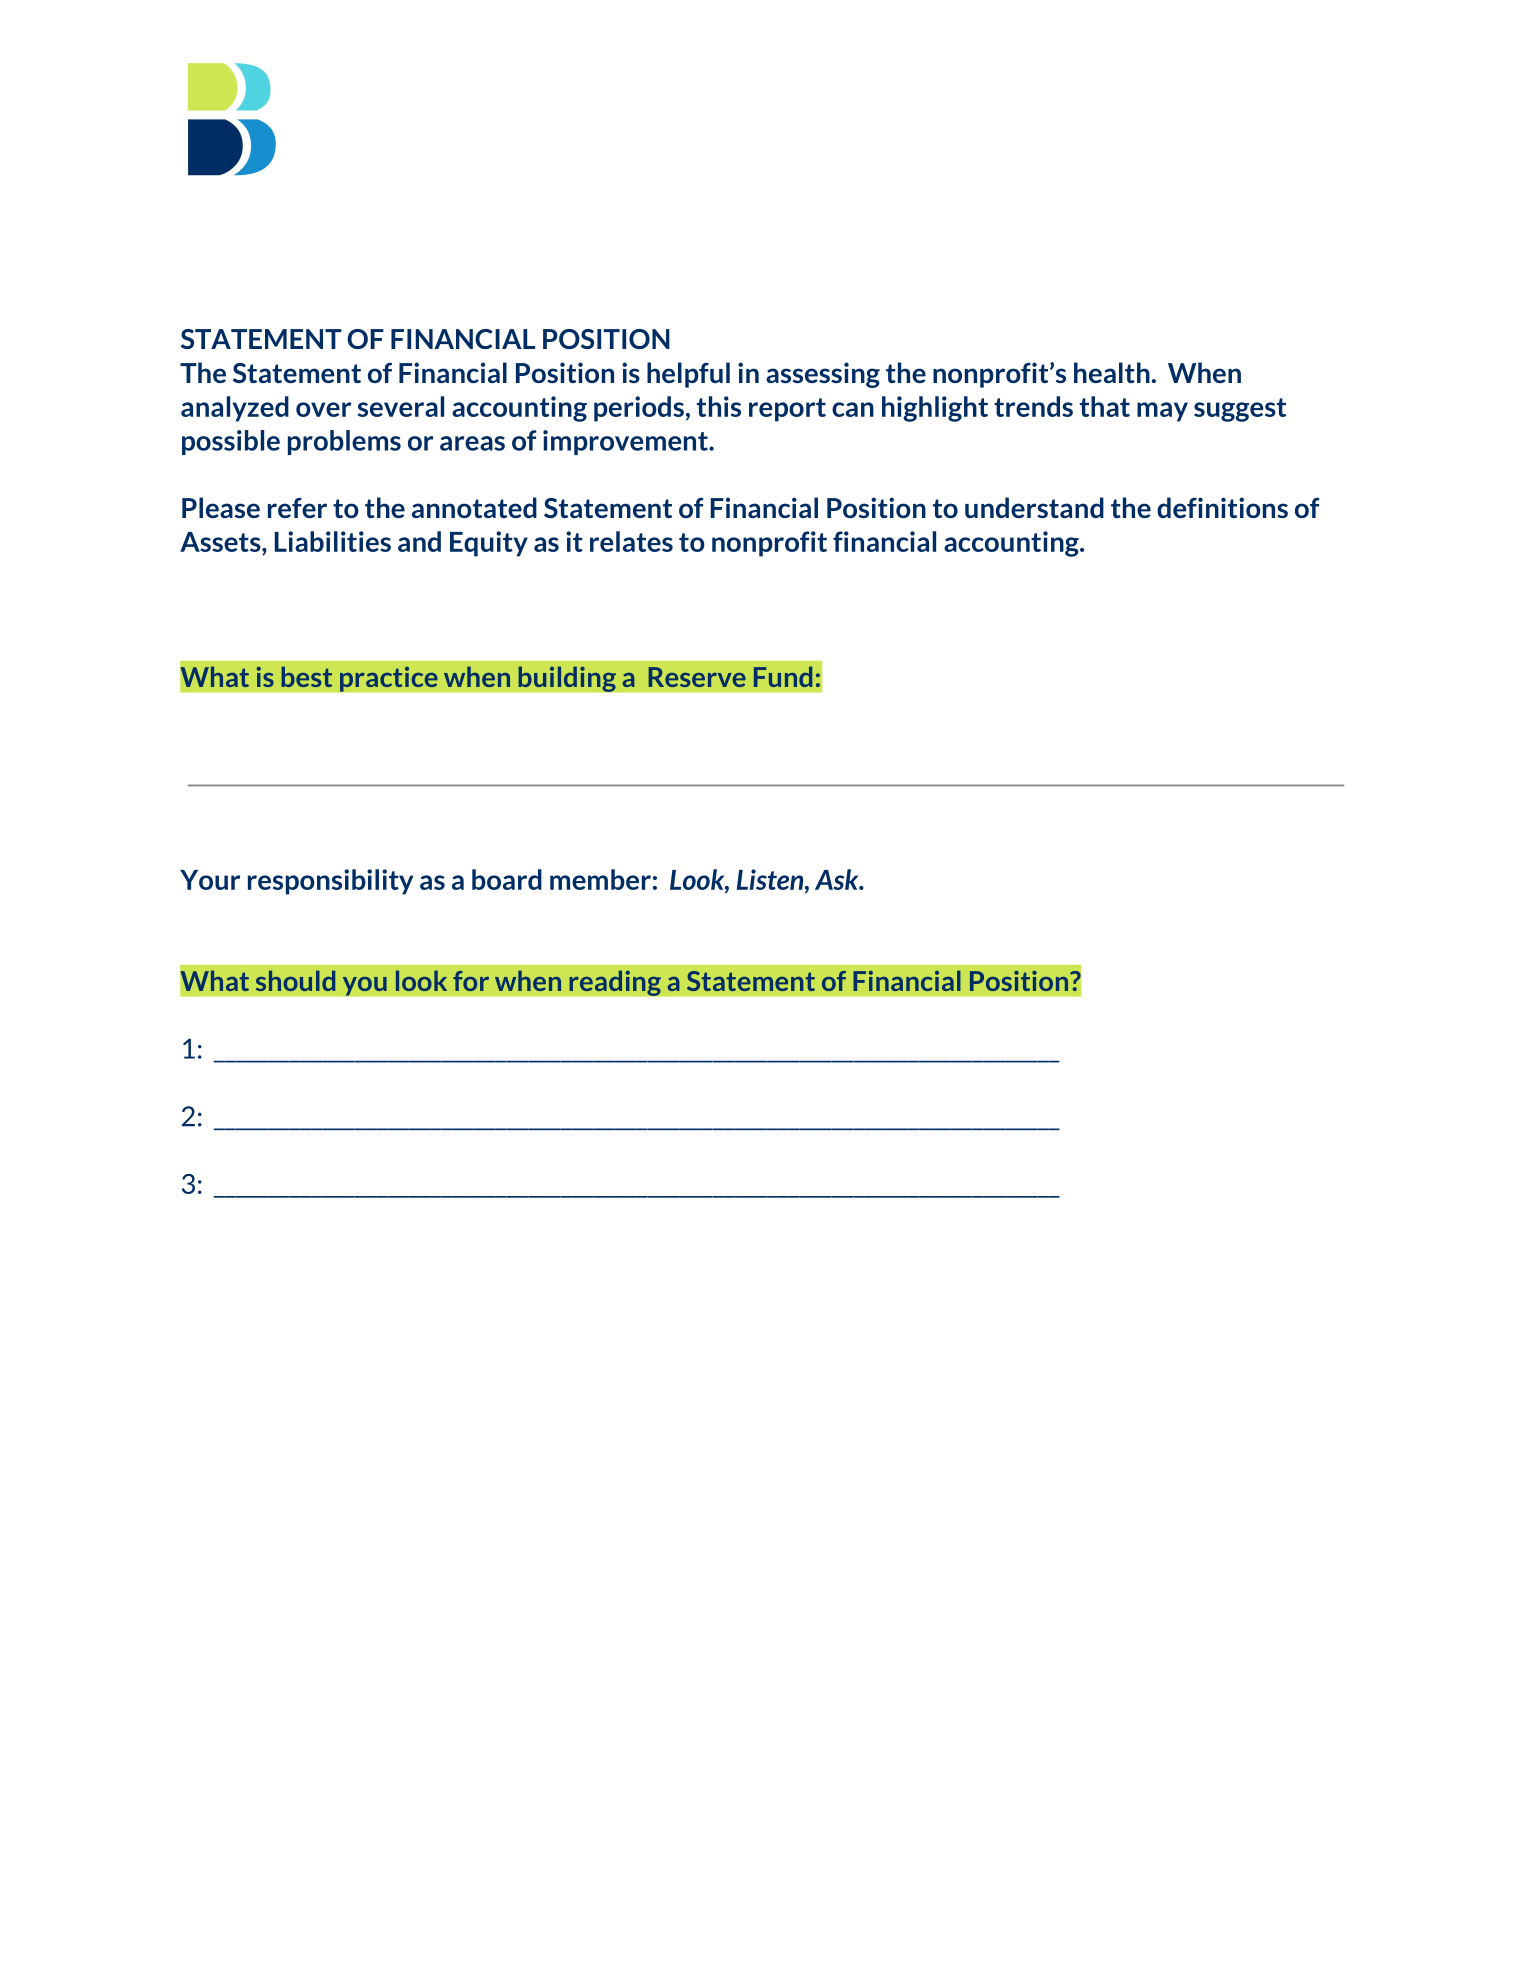  What do you see at coordinates (307, 676) in the image?
I see `best` at bounding box center [307, 676].
